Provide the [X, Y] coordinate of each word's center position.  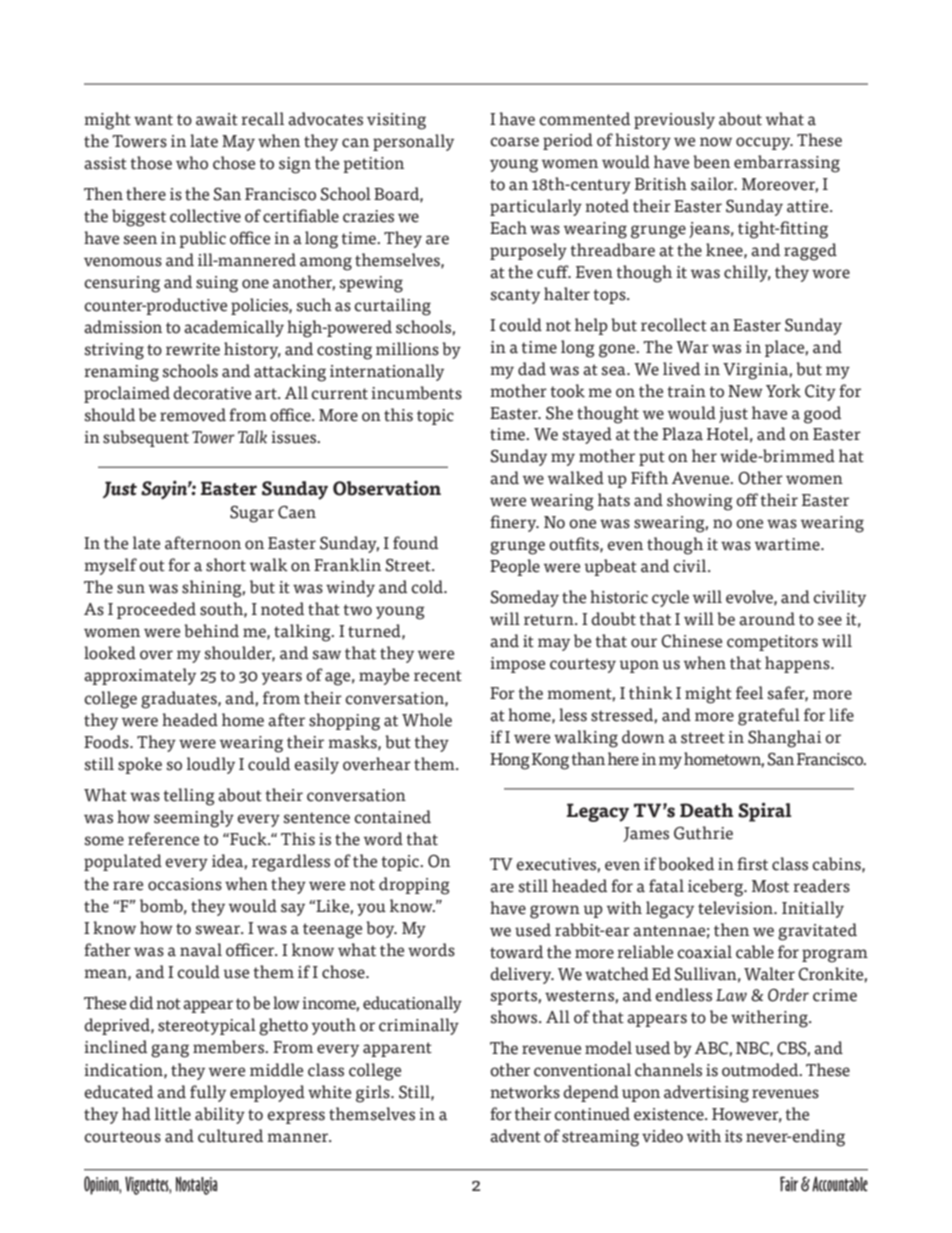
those [151, 163]
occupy [764, 143]
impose [517, 665]
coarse [514, 142]
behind [211, 631]
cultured [230, 1136]
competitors [772, 643]
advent [515, 1136]
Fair [789, 1184]
